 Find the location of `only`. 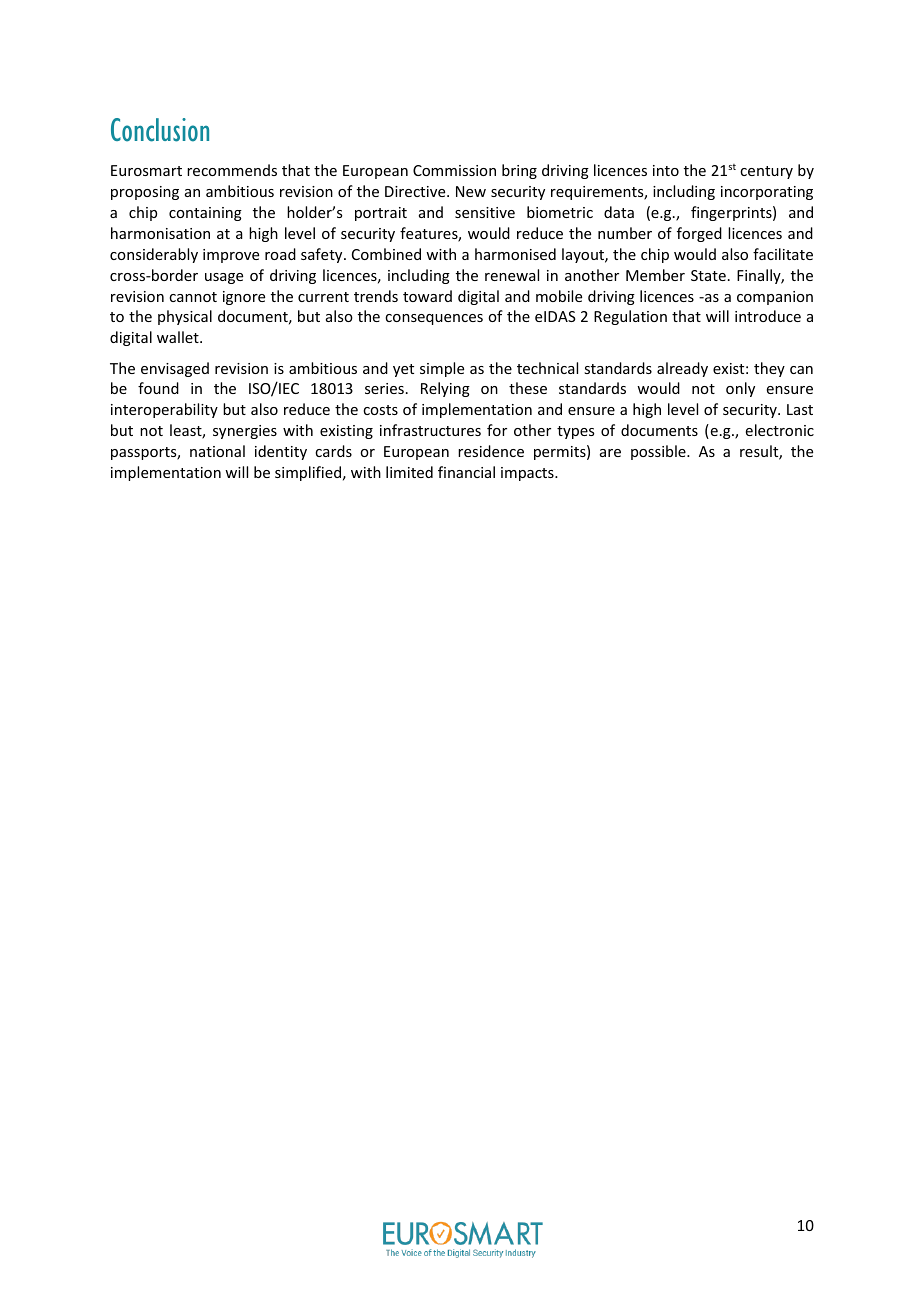

only is located at coordinates (740, 389).
